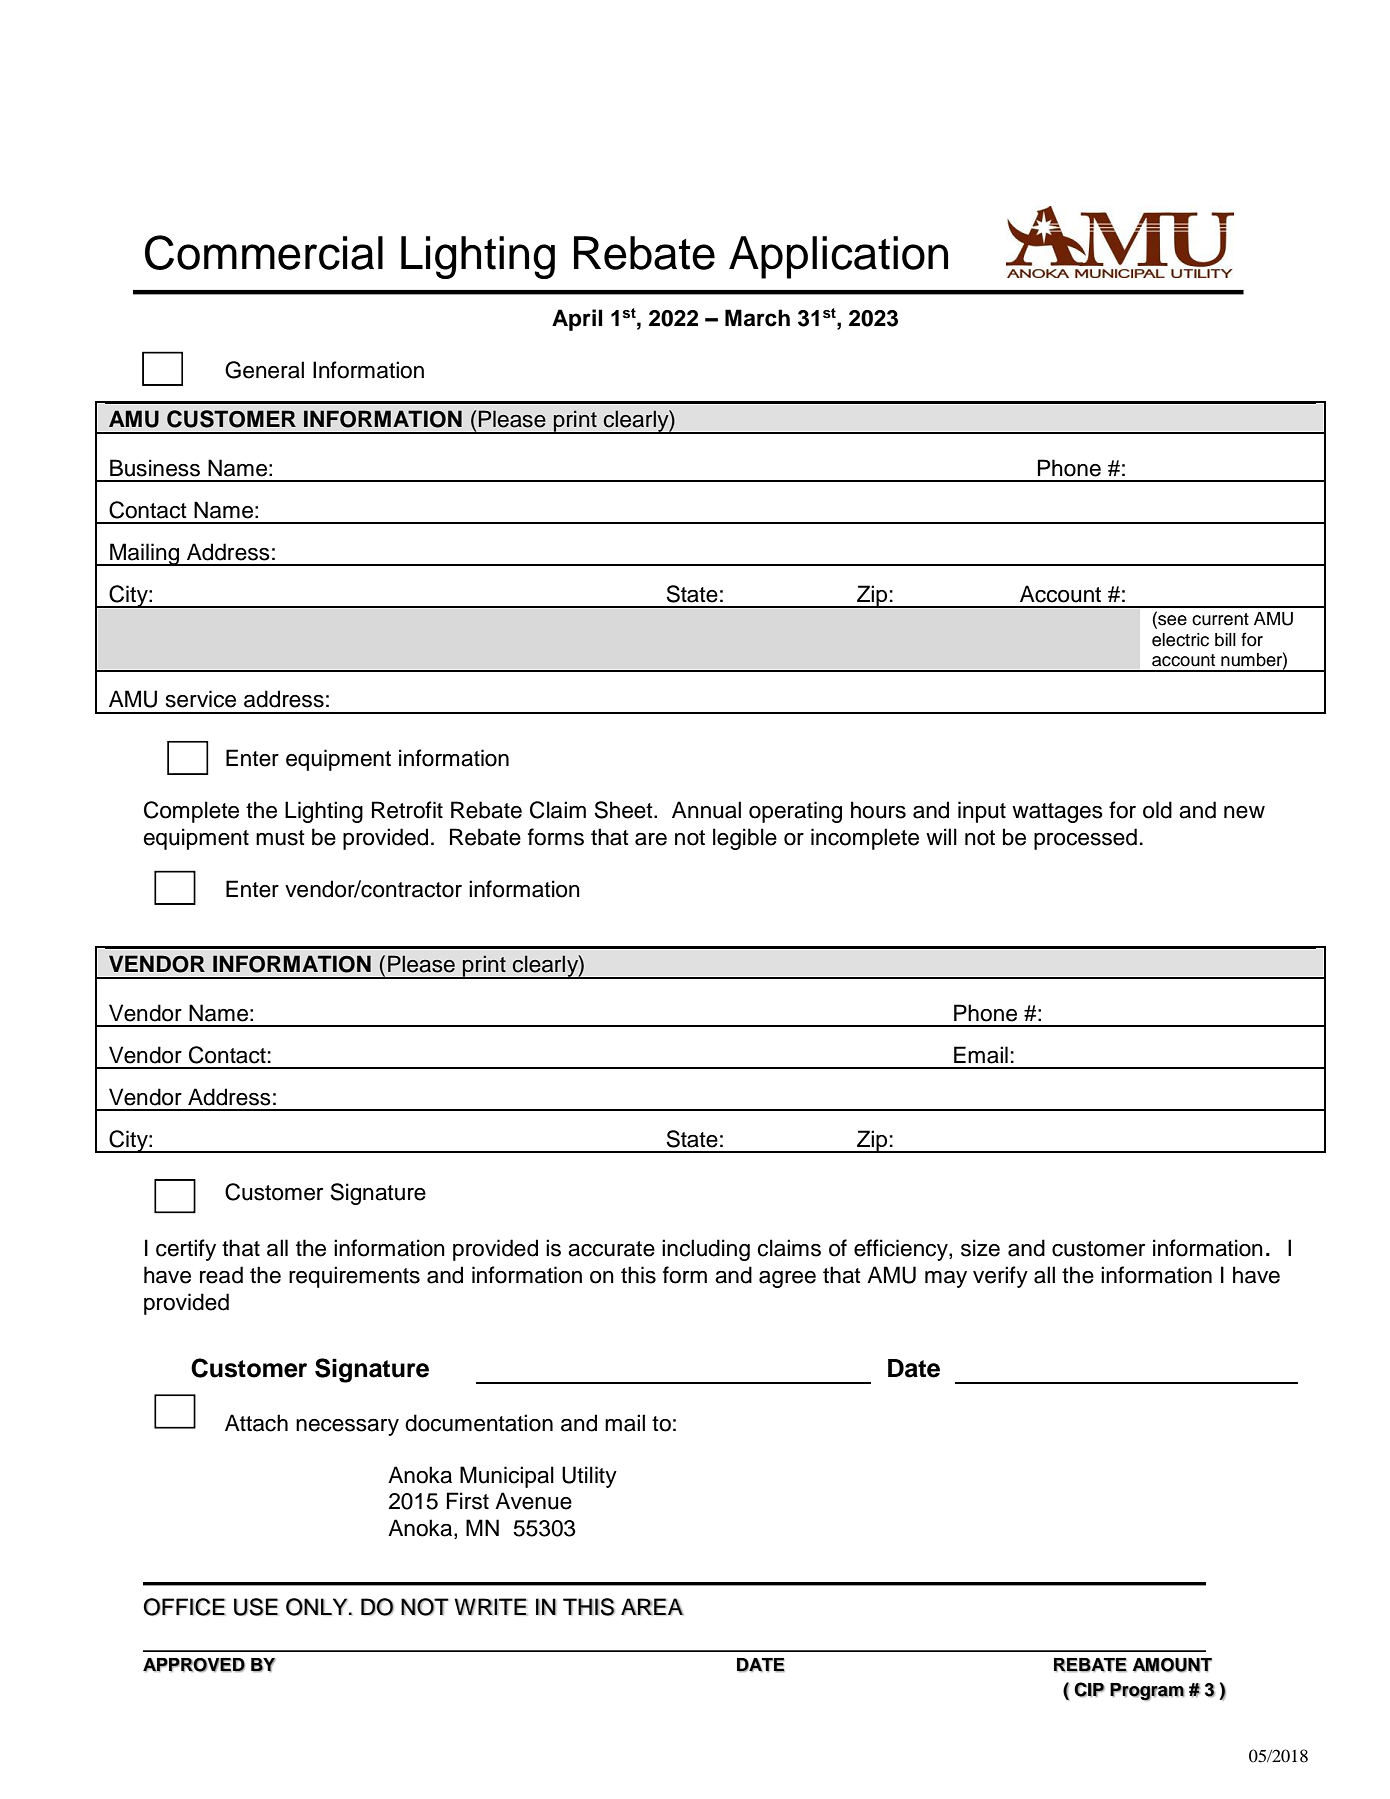 The height and width of the image is (1799, 1390). Describe the element at coordinates (706, 810) in the image. I see `Annual` at that location.
